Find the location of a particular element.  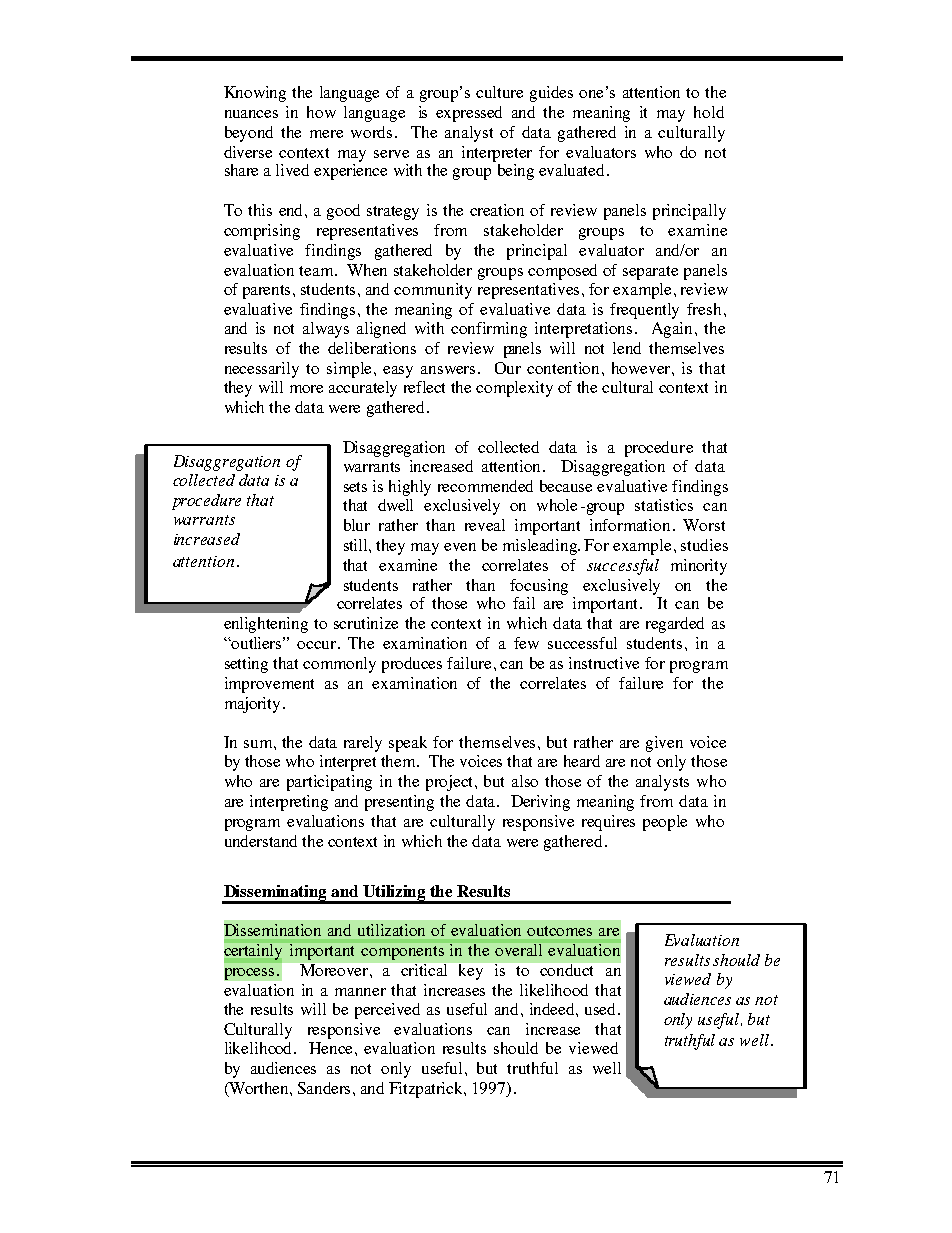

necessarily is located at coordinates (262, 370).
